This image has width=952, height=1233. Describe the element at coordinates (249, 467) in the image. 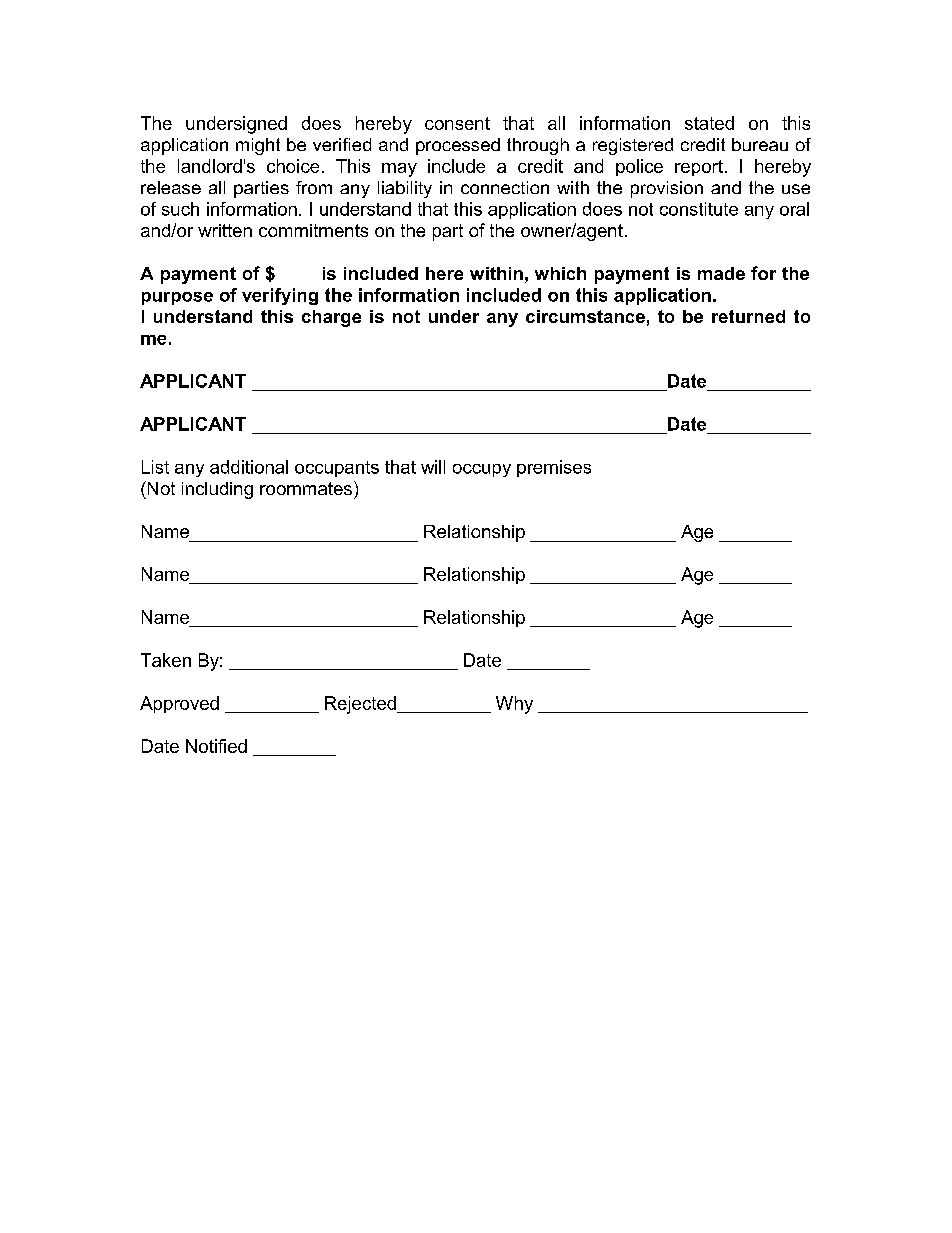

I see `additional` at that location.
